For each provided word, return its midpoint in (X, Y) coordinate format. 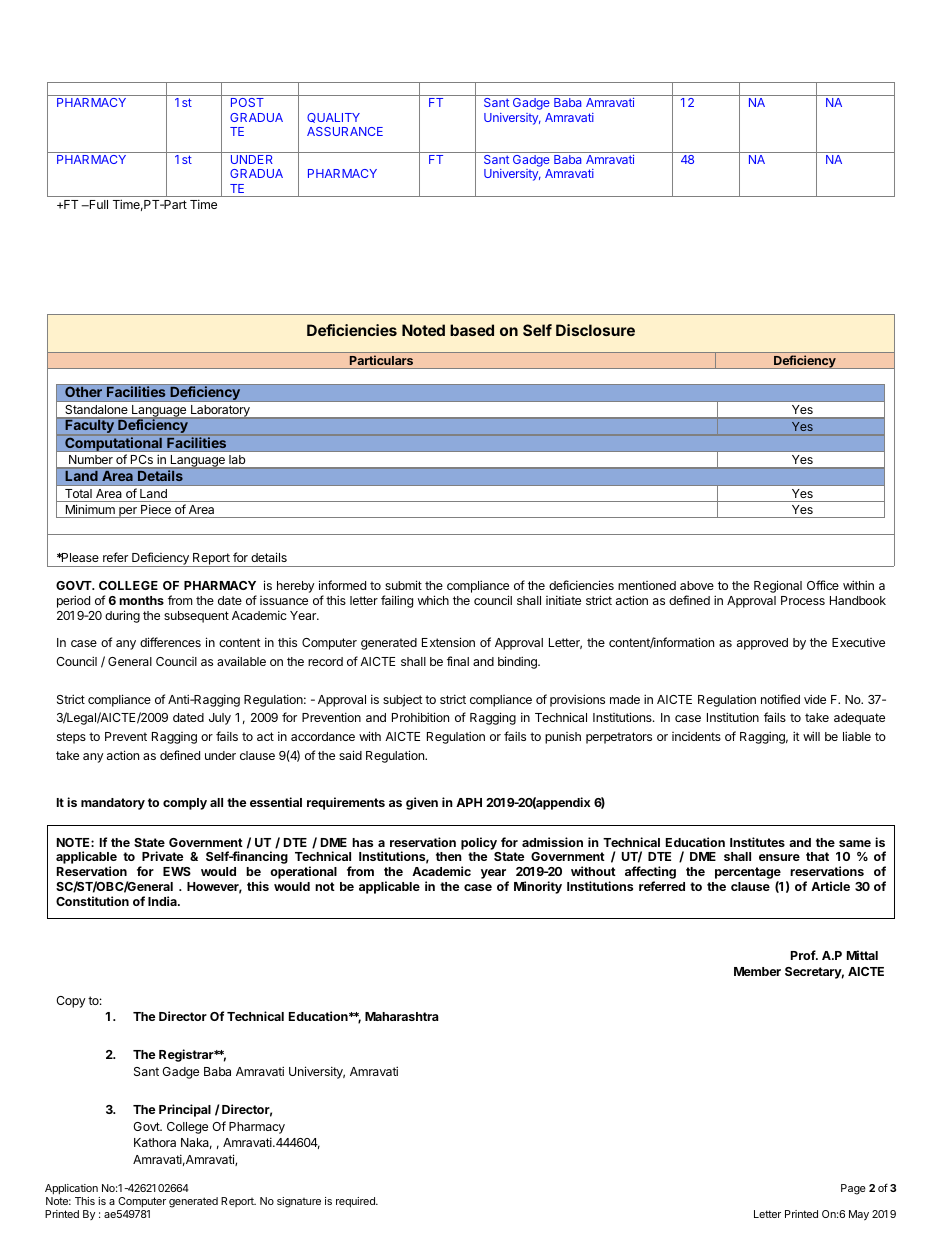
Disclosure (595, 330)
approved (762, 644)
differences (170, 642)
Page (853, 1189)
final (458, 661)
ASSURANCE (345, 131)
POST (247, 102)
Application (71, 1189)
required (356, 1202)
